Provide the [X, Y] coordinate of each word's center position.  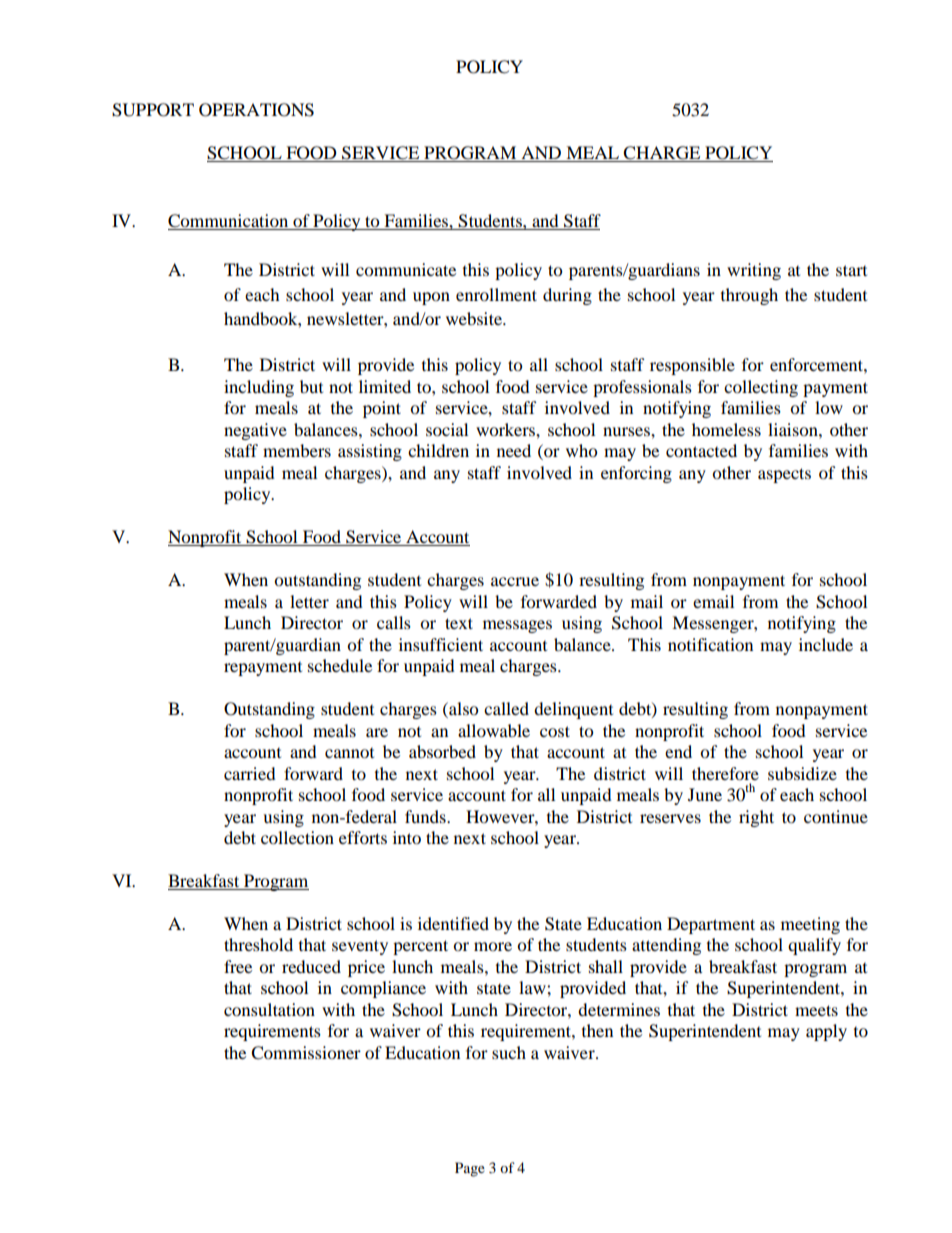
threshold [258, 944]
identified [453, 923]
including [259, 388]
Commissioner [306, 1053]
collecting [761, 388]
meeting [810, 925]
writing [754, 271]
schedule [340, 665]
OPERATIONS [256, 110]
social [447, 429]
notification [710, 644]
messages [517, 626]
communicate [406, 269]
